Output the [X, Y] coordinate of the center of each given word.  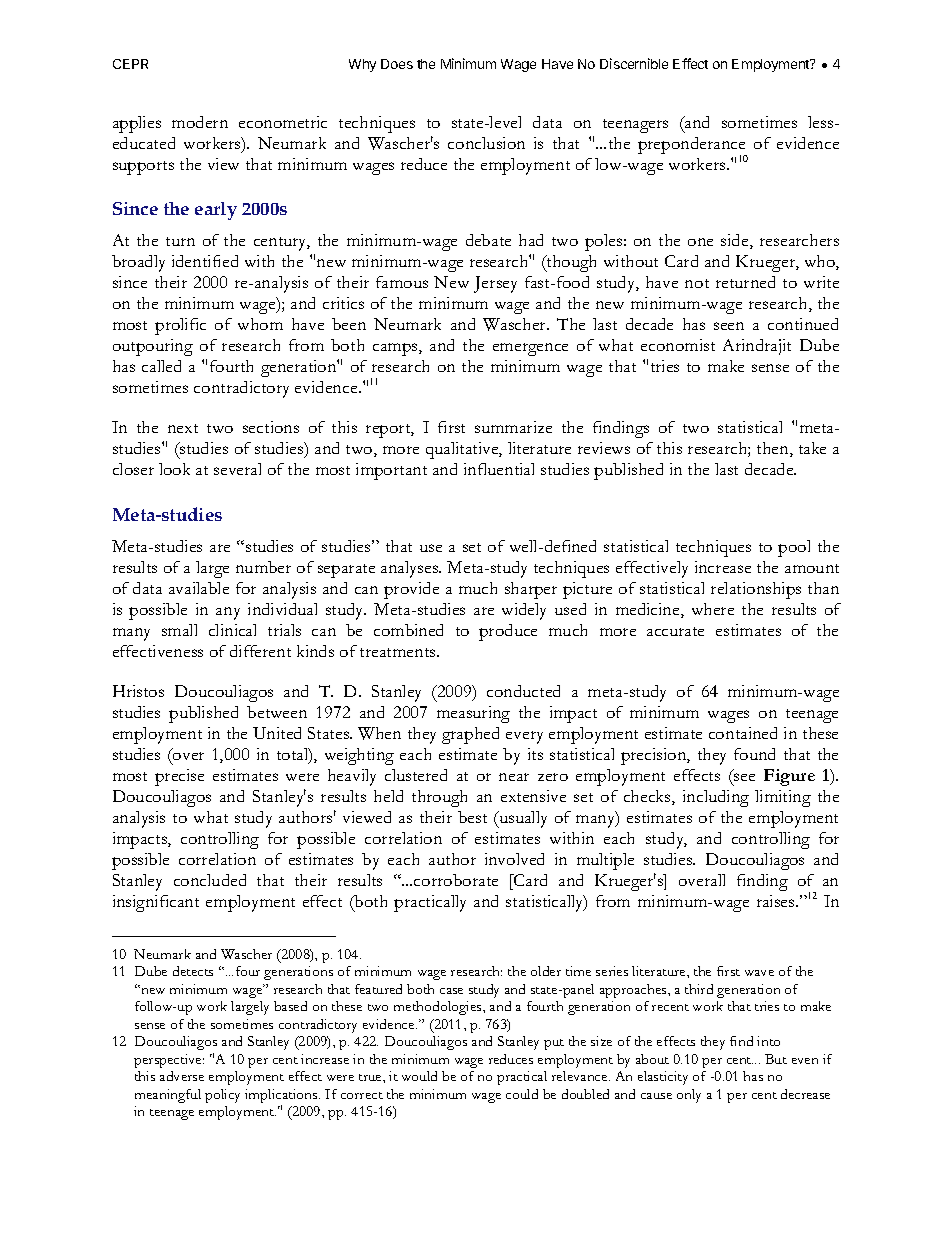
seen [729, 326]
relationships [756, 590]
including [716, 798]
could [522, 1094]
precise [179, 777]
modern [200, 122]
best [472, 817]
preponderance [692, 147]
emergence [530, 349]
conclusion [486, 143]
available [199, 588]
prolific [180, 326]
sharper [531, 590]
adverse [182, 1076]
